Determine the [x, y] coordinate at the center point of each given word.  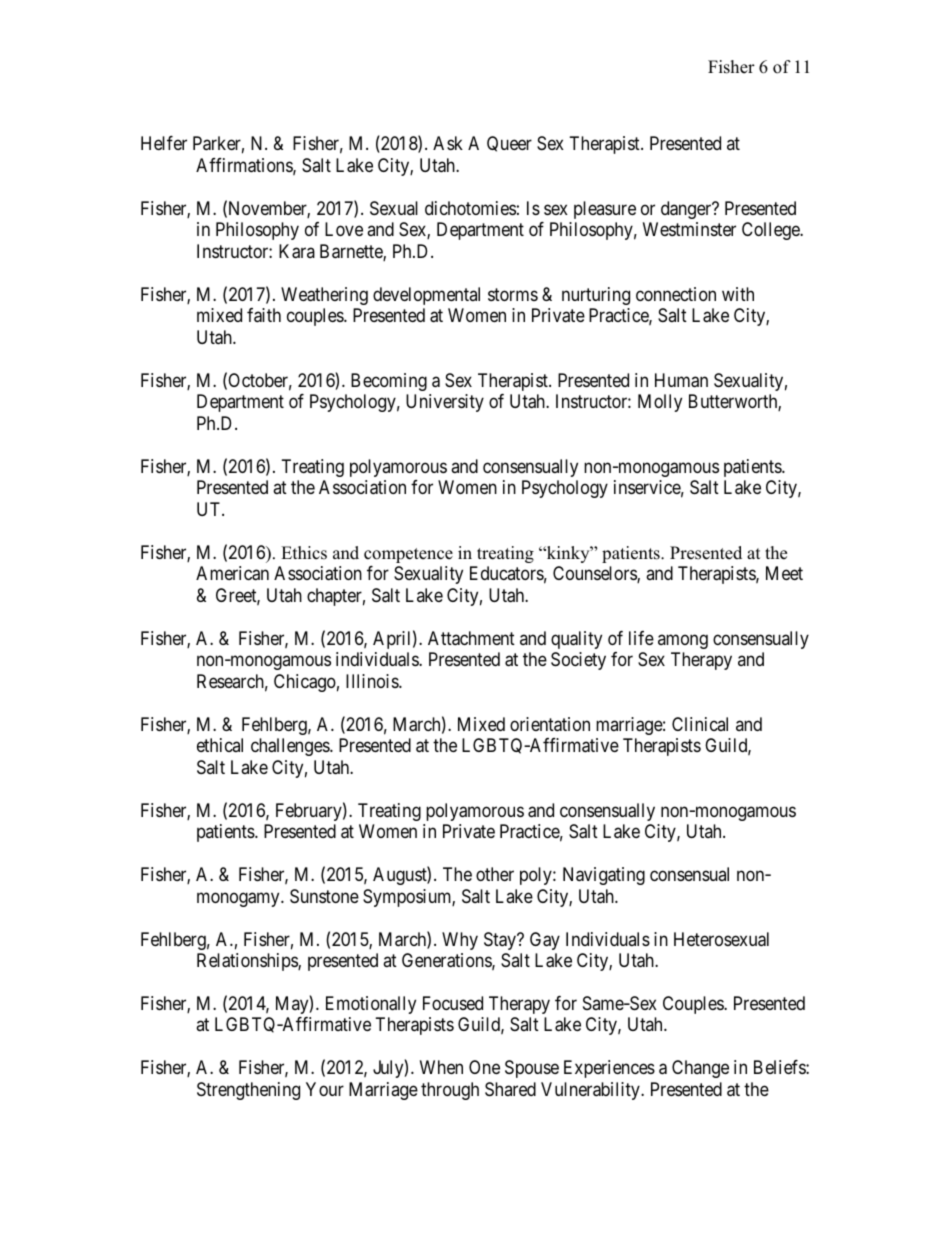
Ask [448, 143]
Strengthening [248, 1091]
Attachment [471, 638]
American [232, 573]
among [683, 641]
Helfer [164, 143]
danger [687, 210]
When [441, 1067]
